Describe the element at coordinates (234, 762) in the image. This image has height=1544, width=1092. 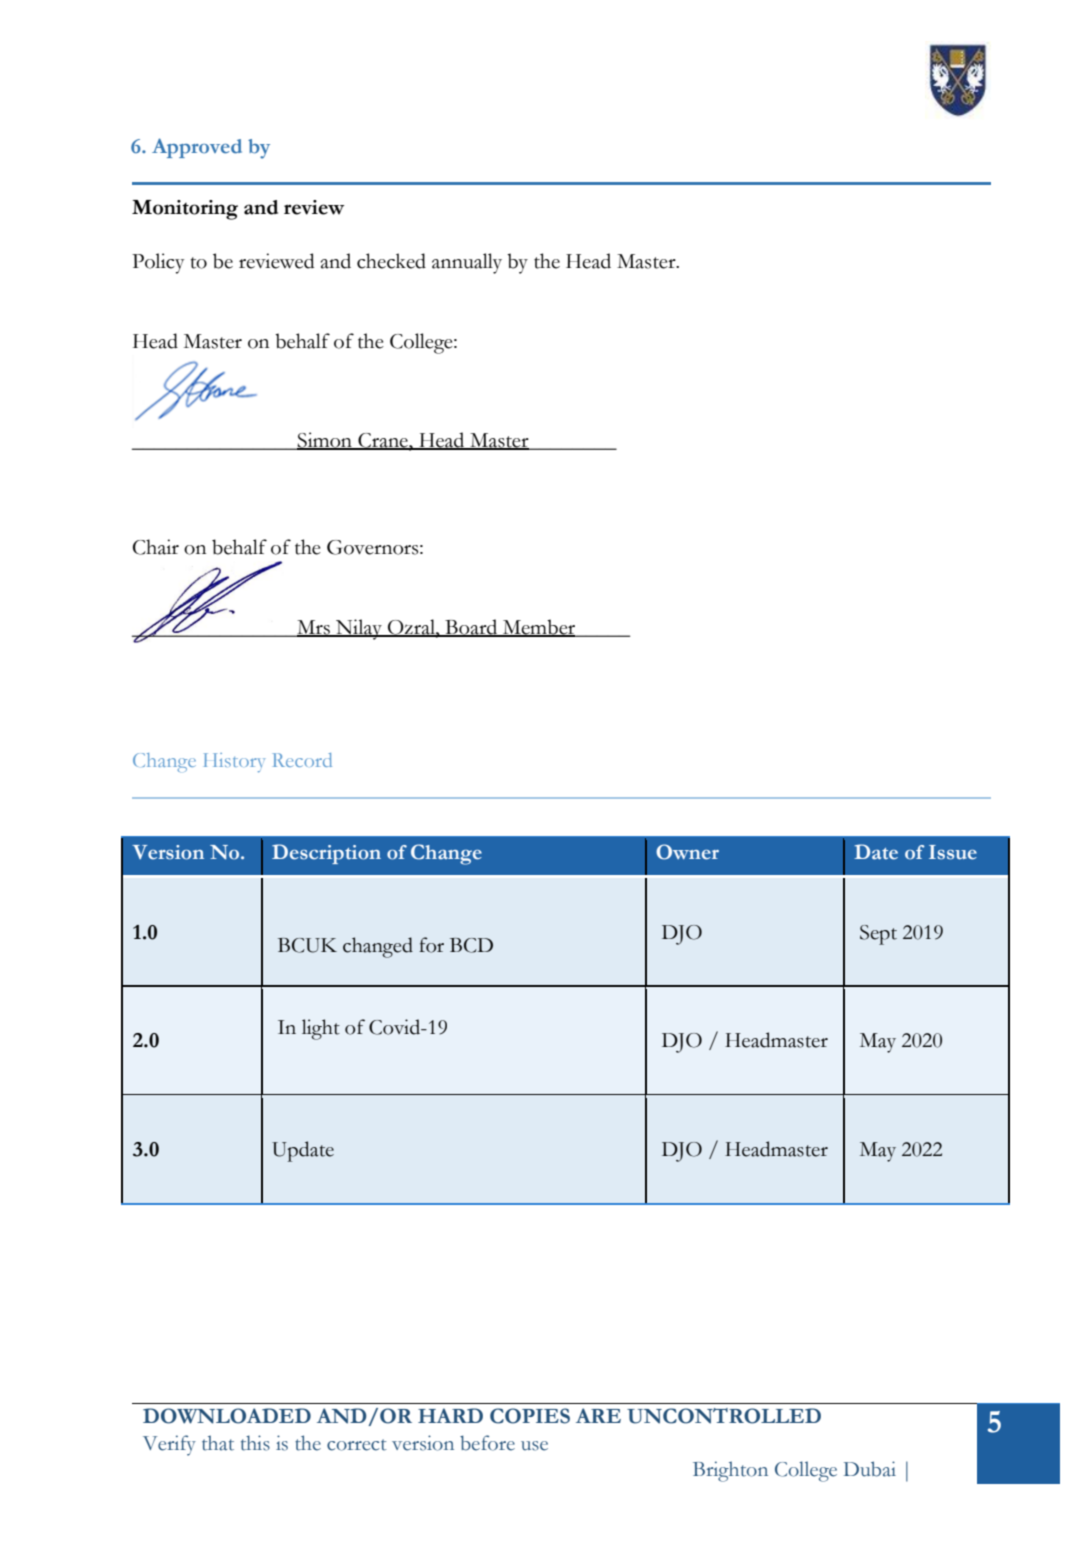
I see `History` at that location.
